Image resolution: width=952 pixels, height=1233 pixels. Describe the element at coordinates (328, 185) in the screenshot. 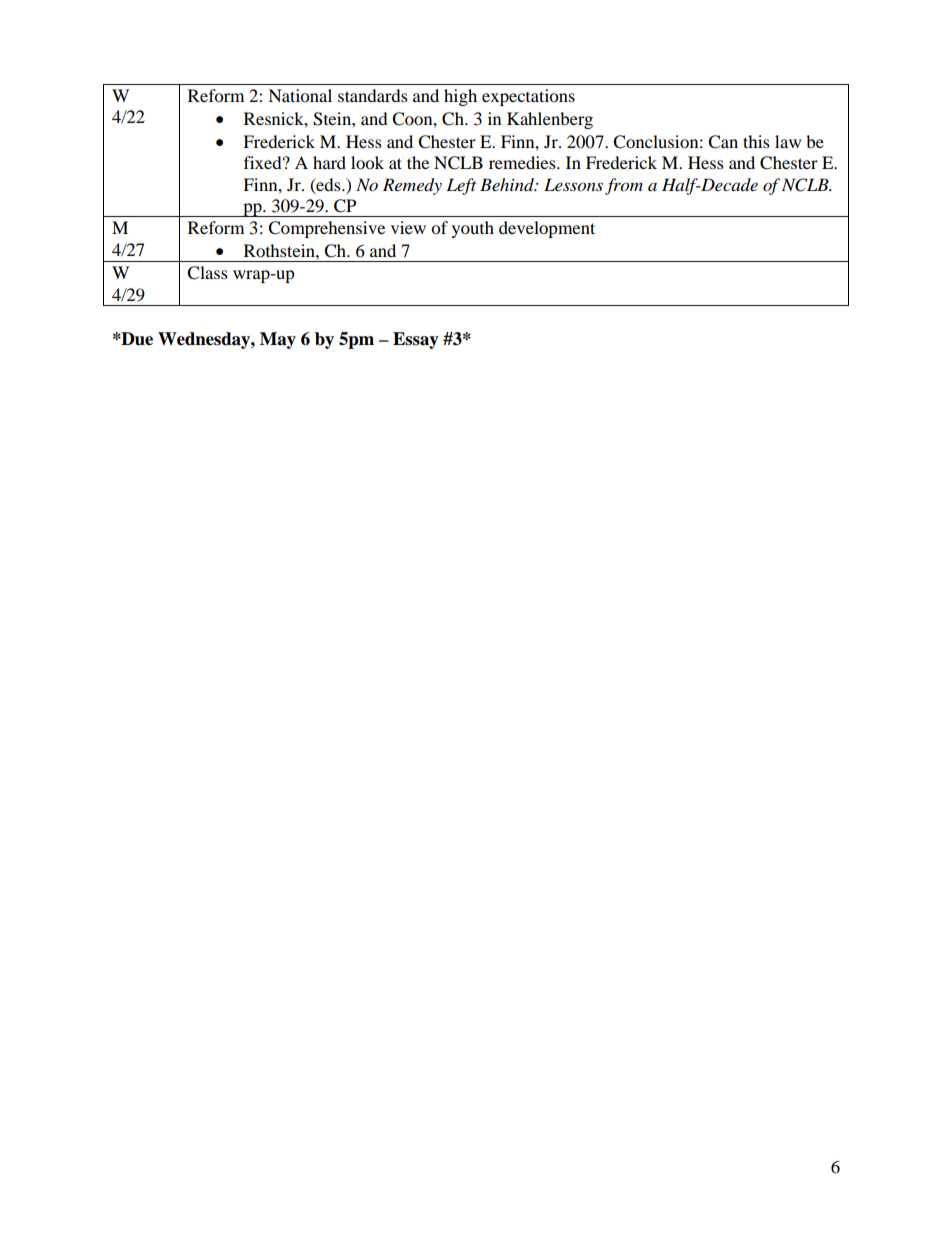

I see `eds` at that location.
